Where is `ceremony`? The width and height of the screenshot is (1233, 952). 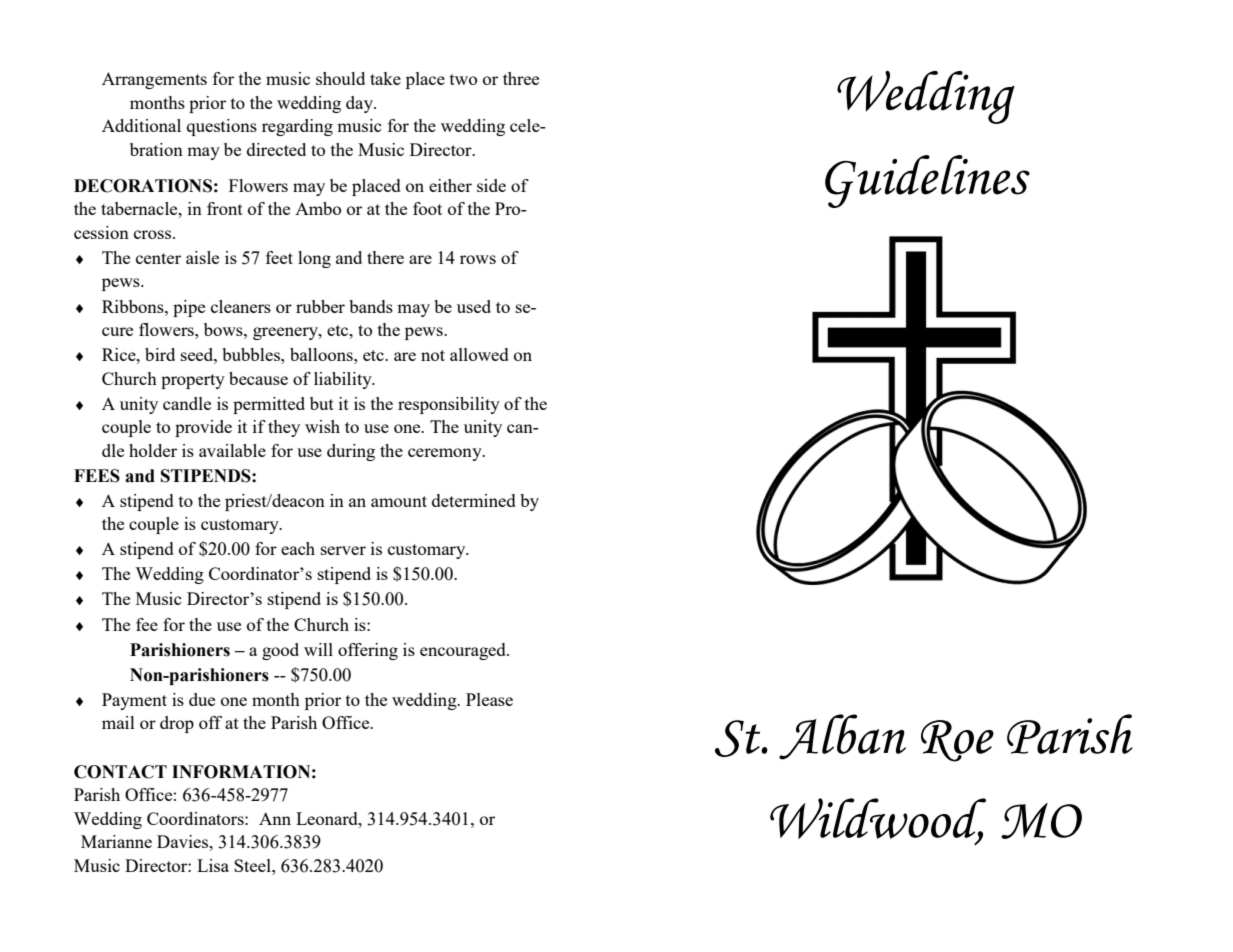
ceremony is located at coordinates (446, 454).
